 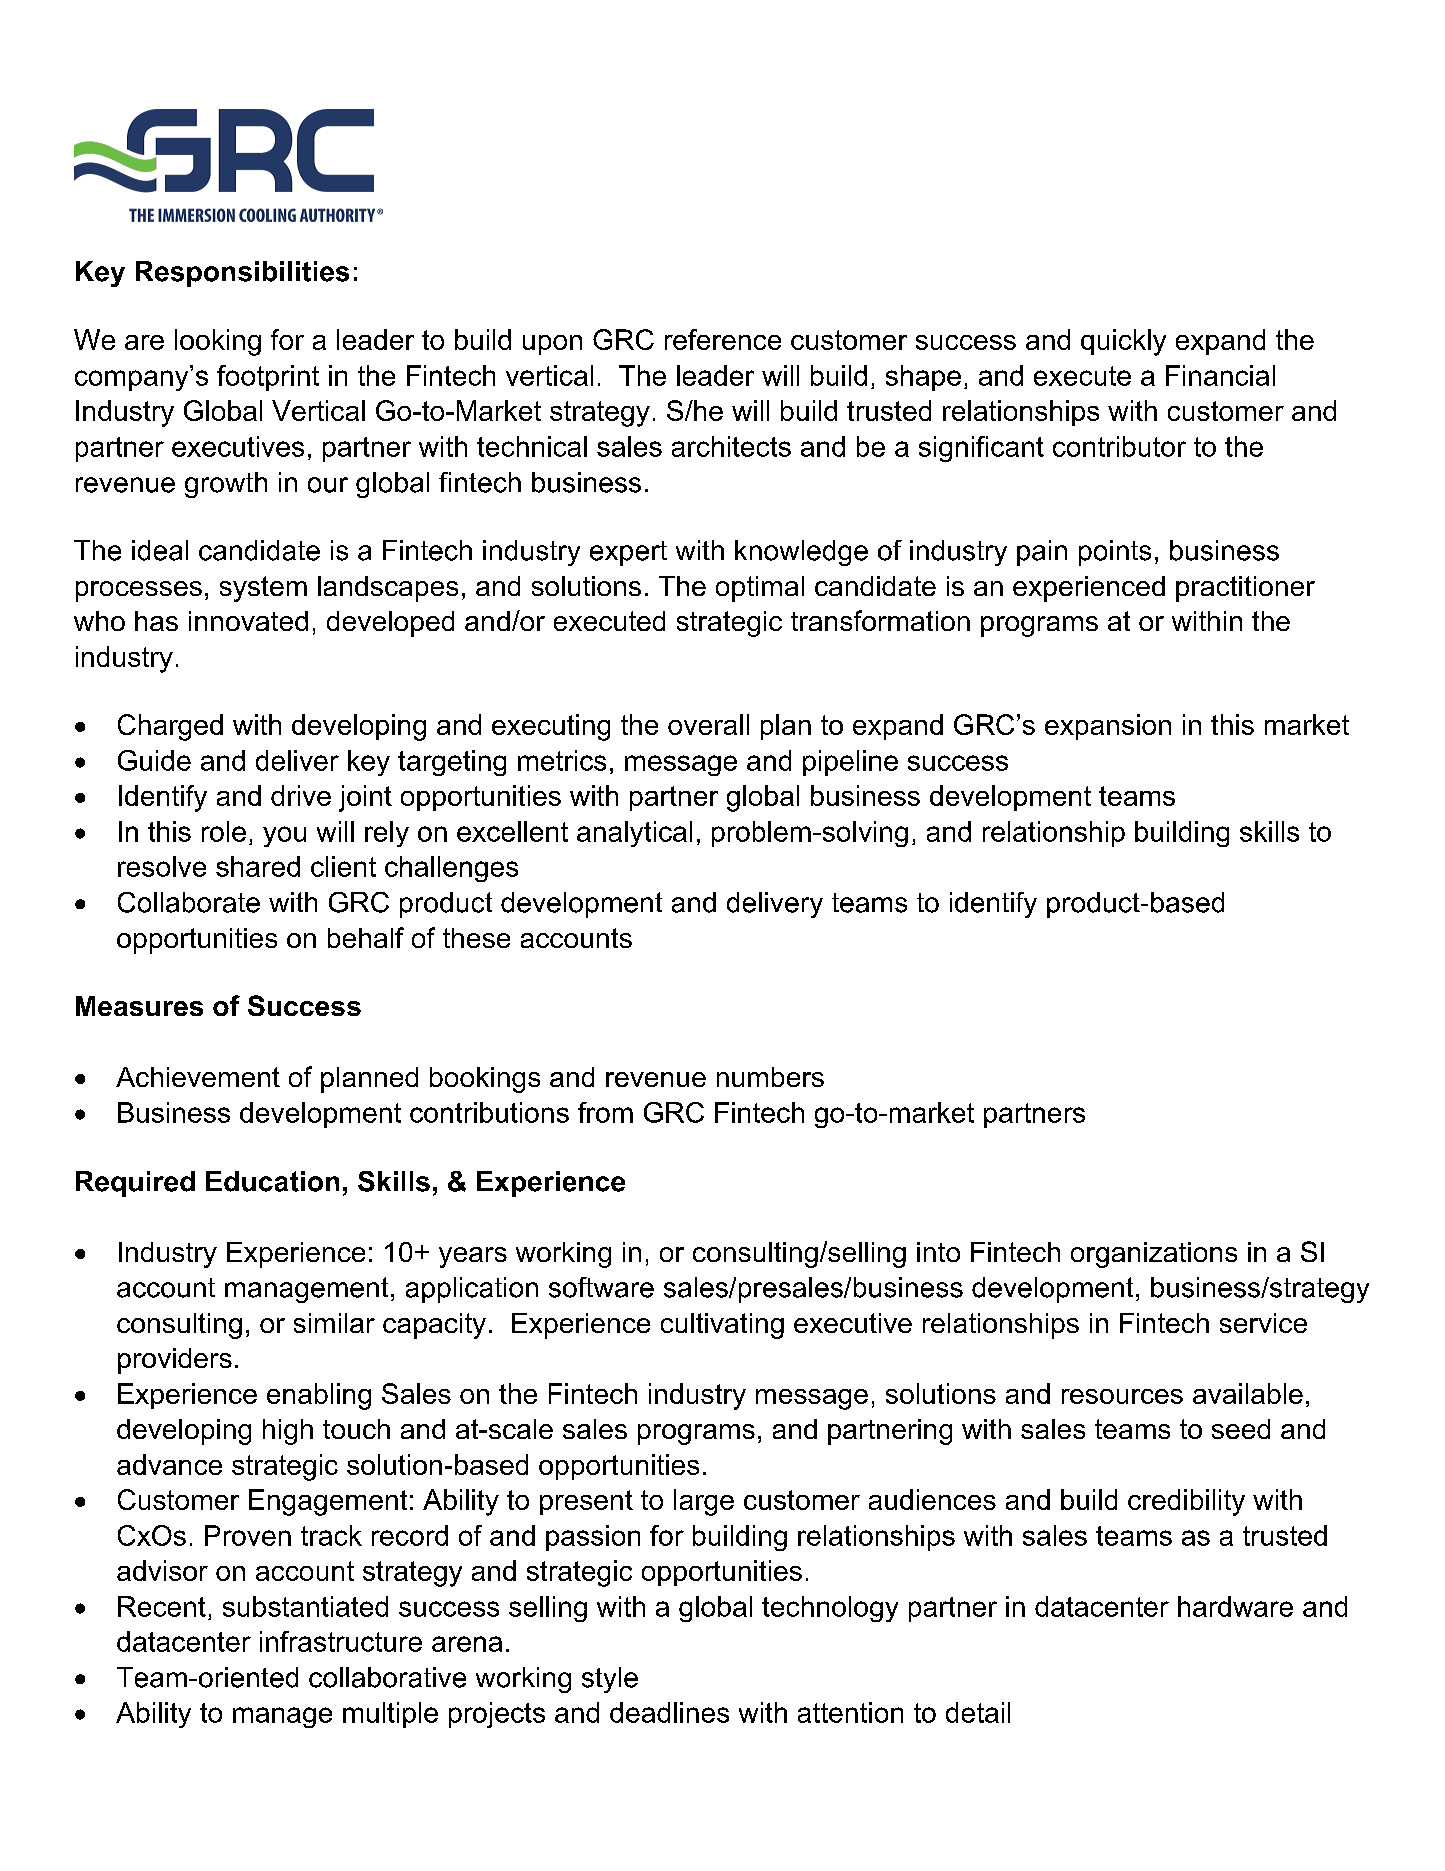 What do you see at coordinates (1235, 1606) in the document?
I see `hardware` at bounding box center [1235, 1606].
